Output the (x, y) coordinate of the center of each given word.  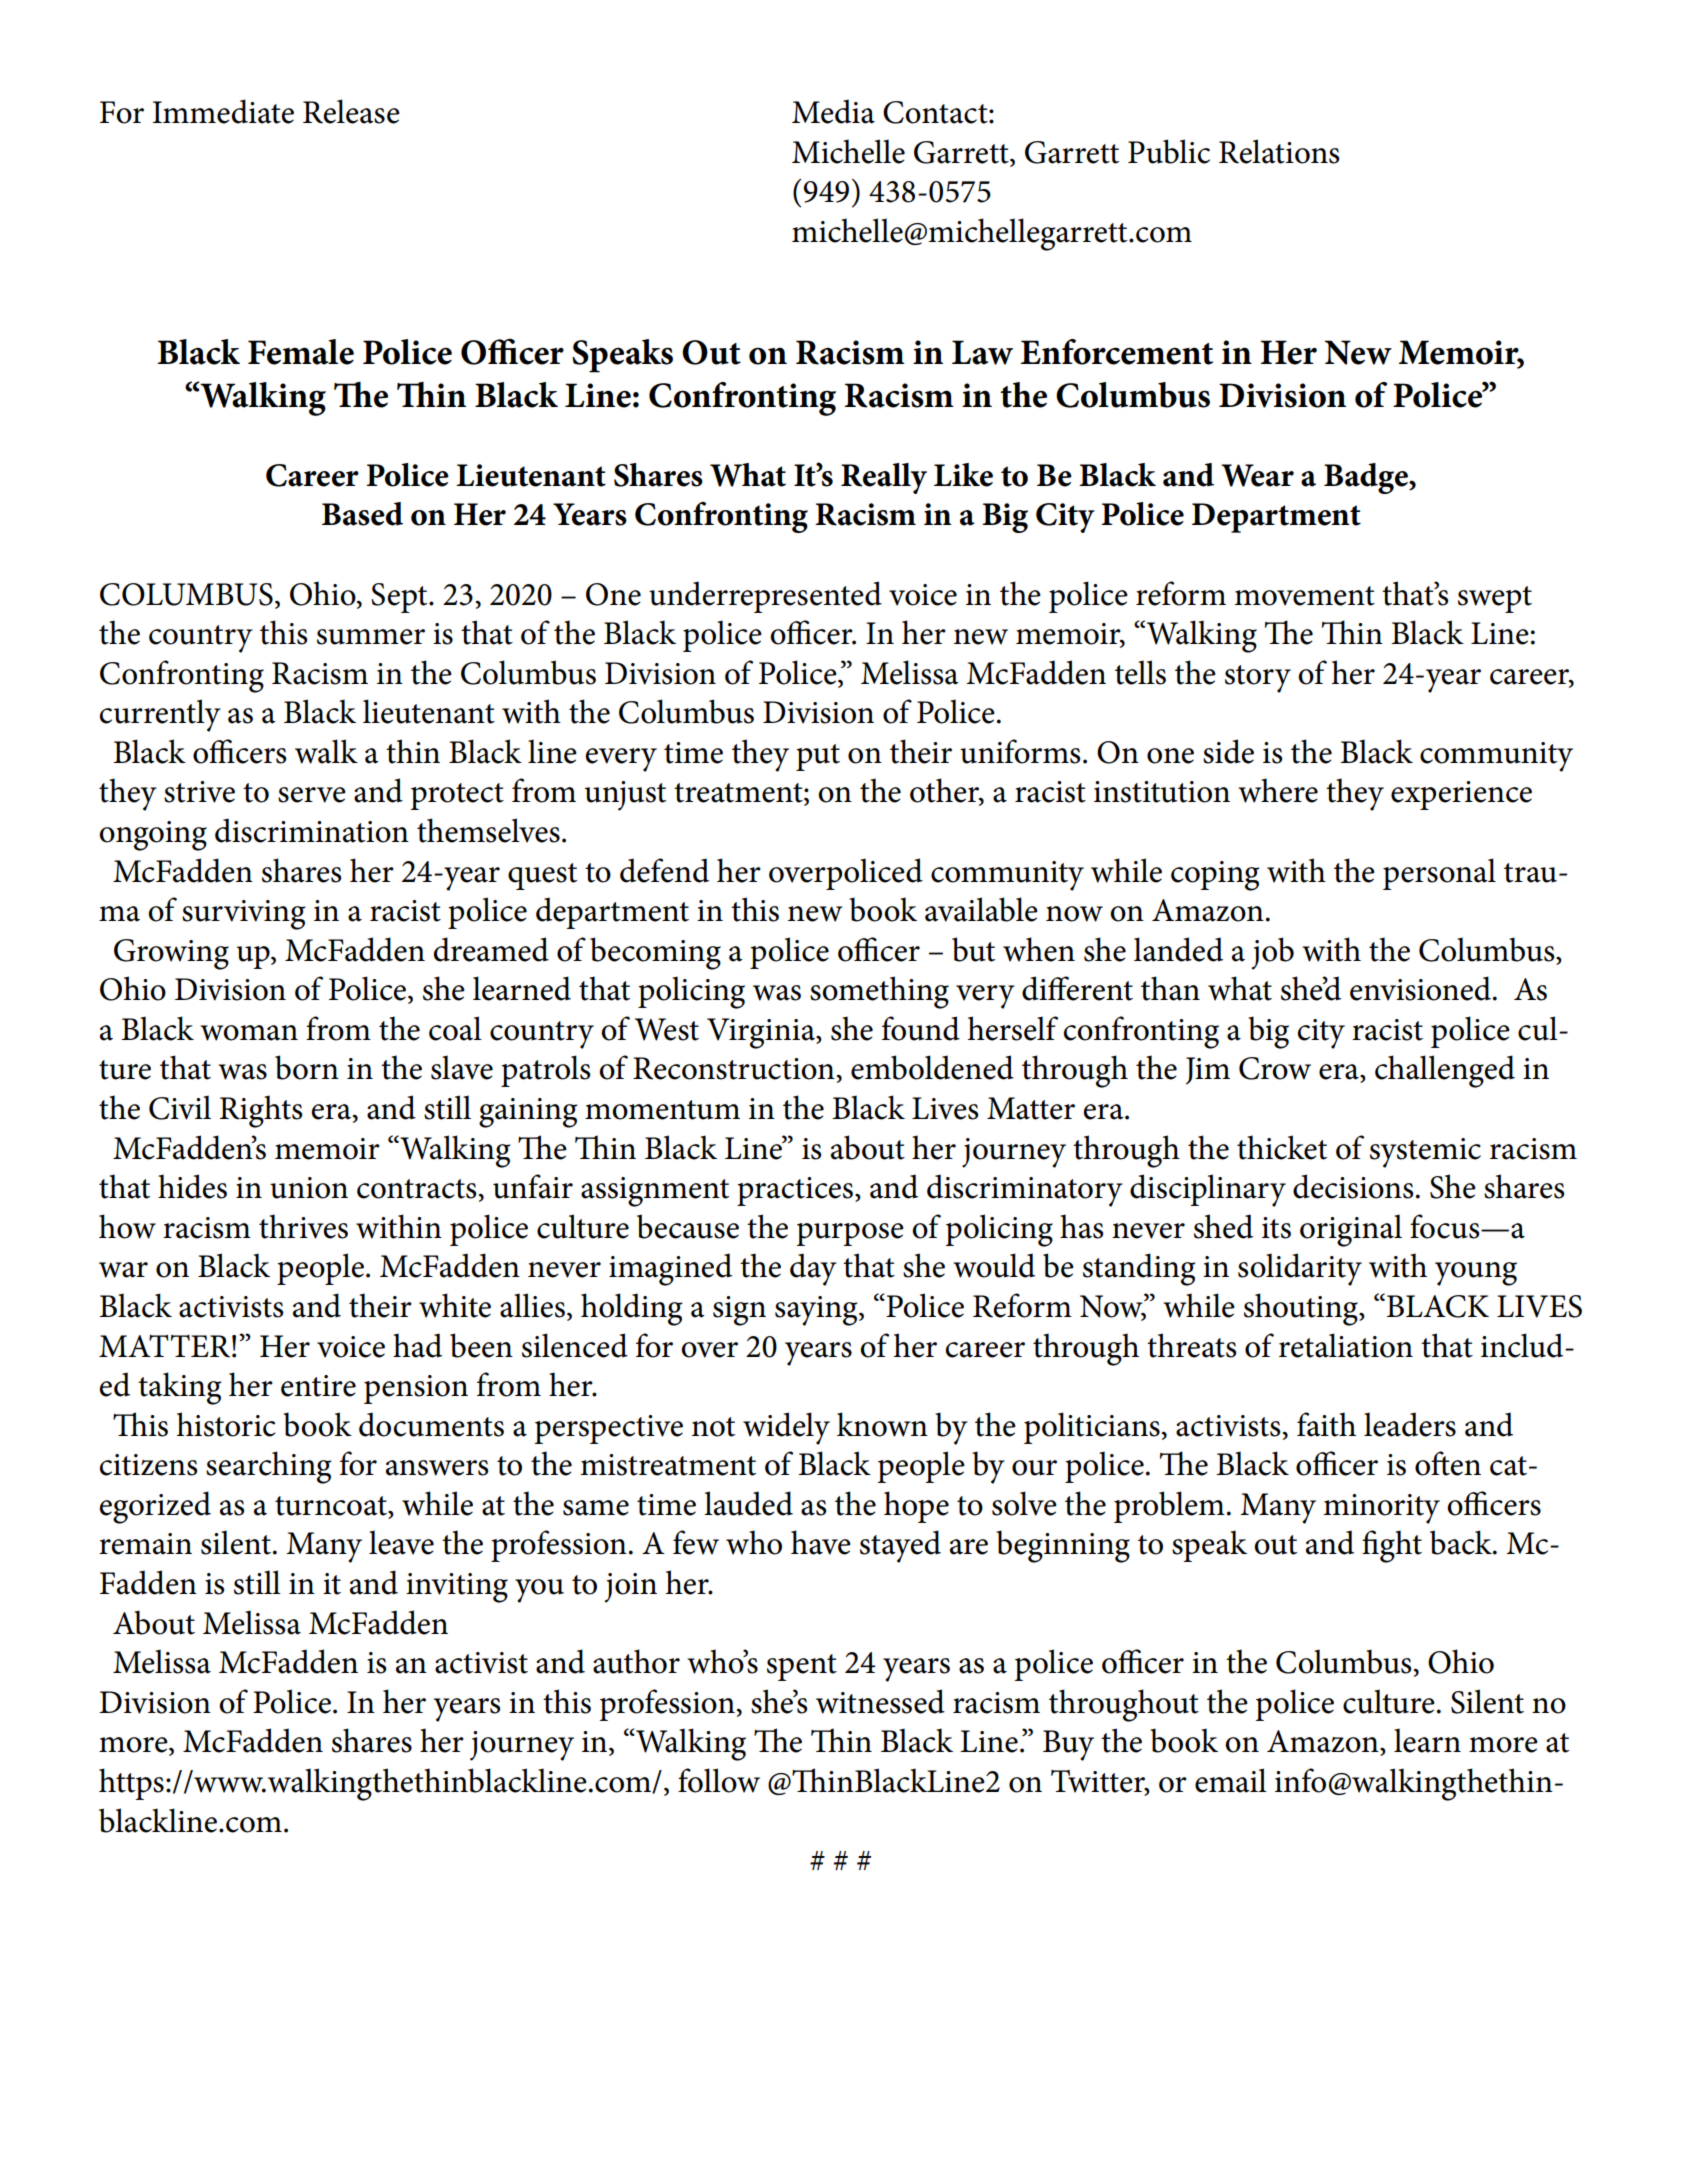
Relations (1279, 151)
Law (982, 352)
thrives (303, 1226)
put (818, 757)
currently (160, 715)
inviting (457, 1588)
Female (301, 352)
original (1351, 1230)
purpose (850, 1234)
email (1231, 1780)
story (1258, 679)
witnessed (880, 1701)
